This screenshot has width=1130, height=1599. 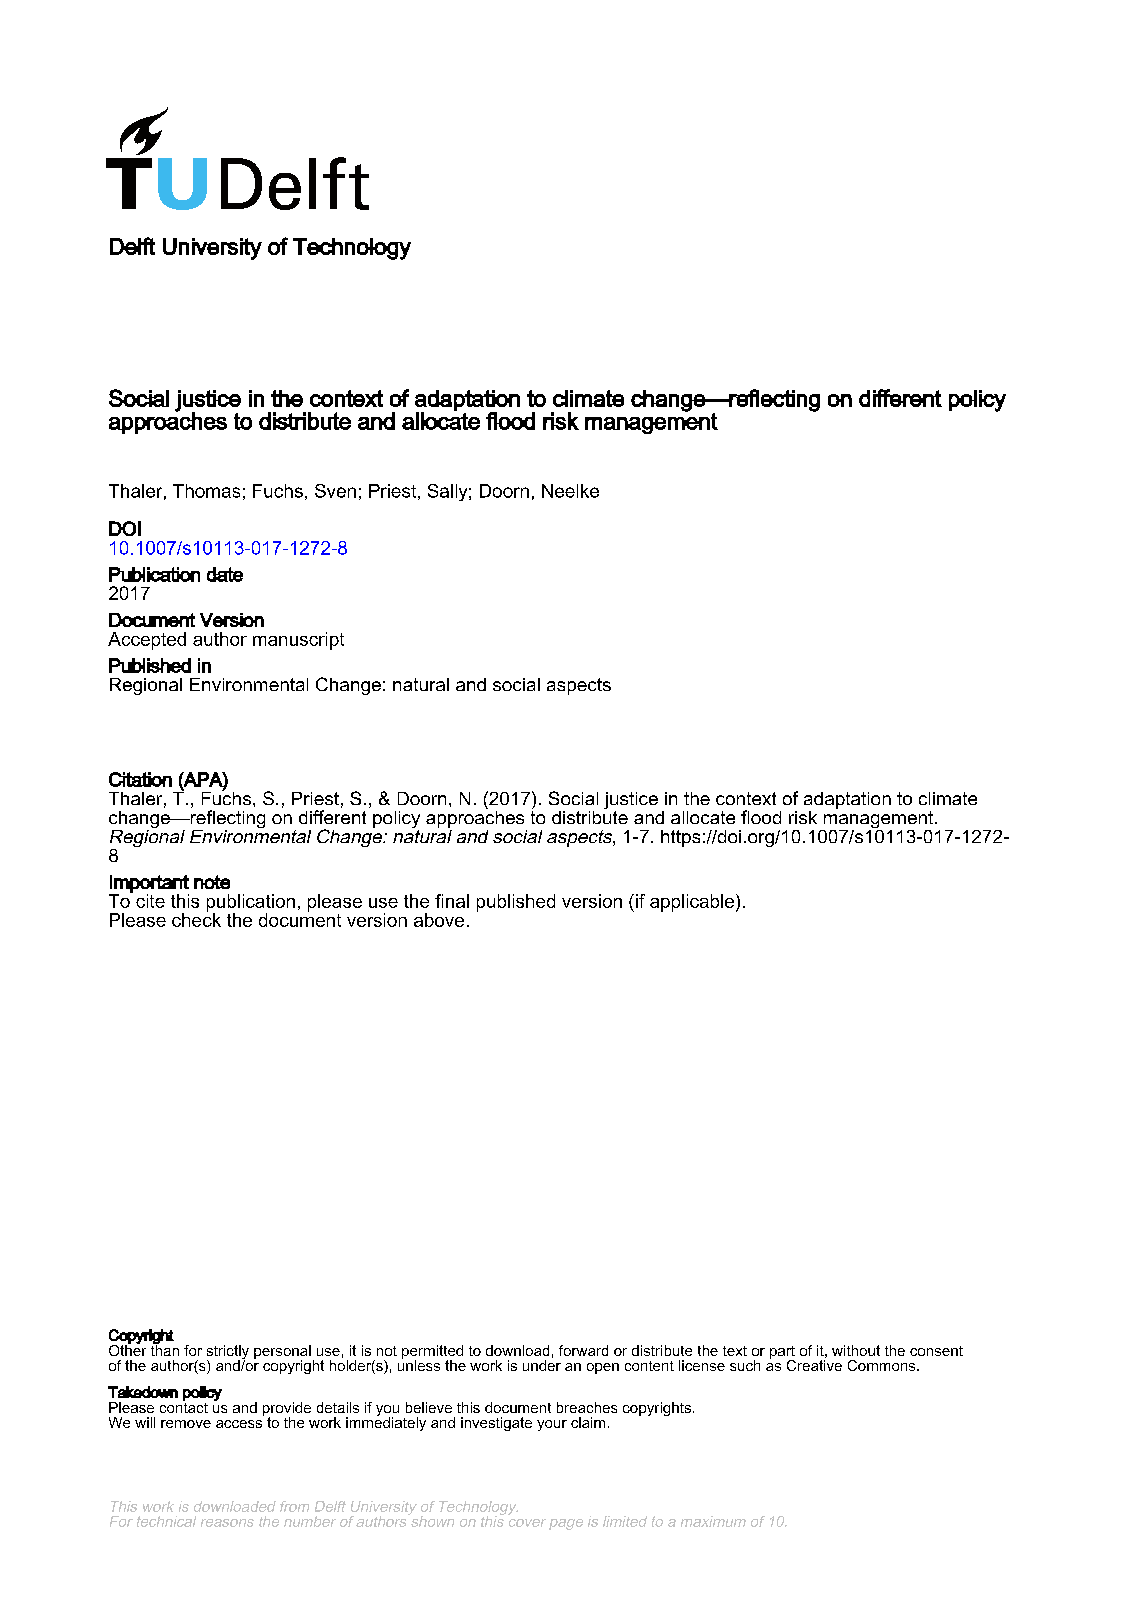 What do you see at coordinates (583, 1350) in the screenshot?
I see `forward` at bounding box center [583, 1350].
